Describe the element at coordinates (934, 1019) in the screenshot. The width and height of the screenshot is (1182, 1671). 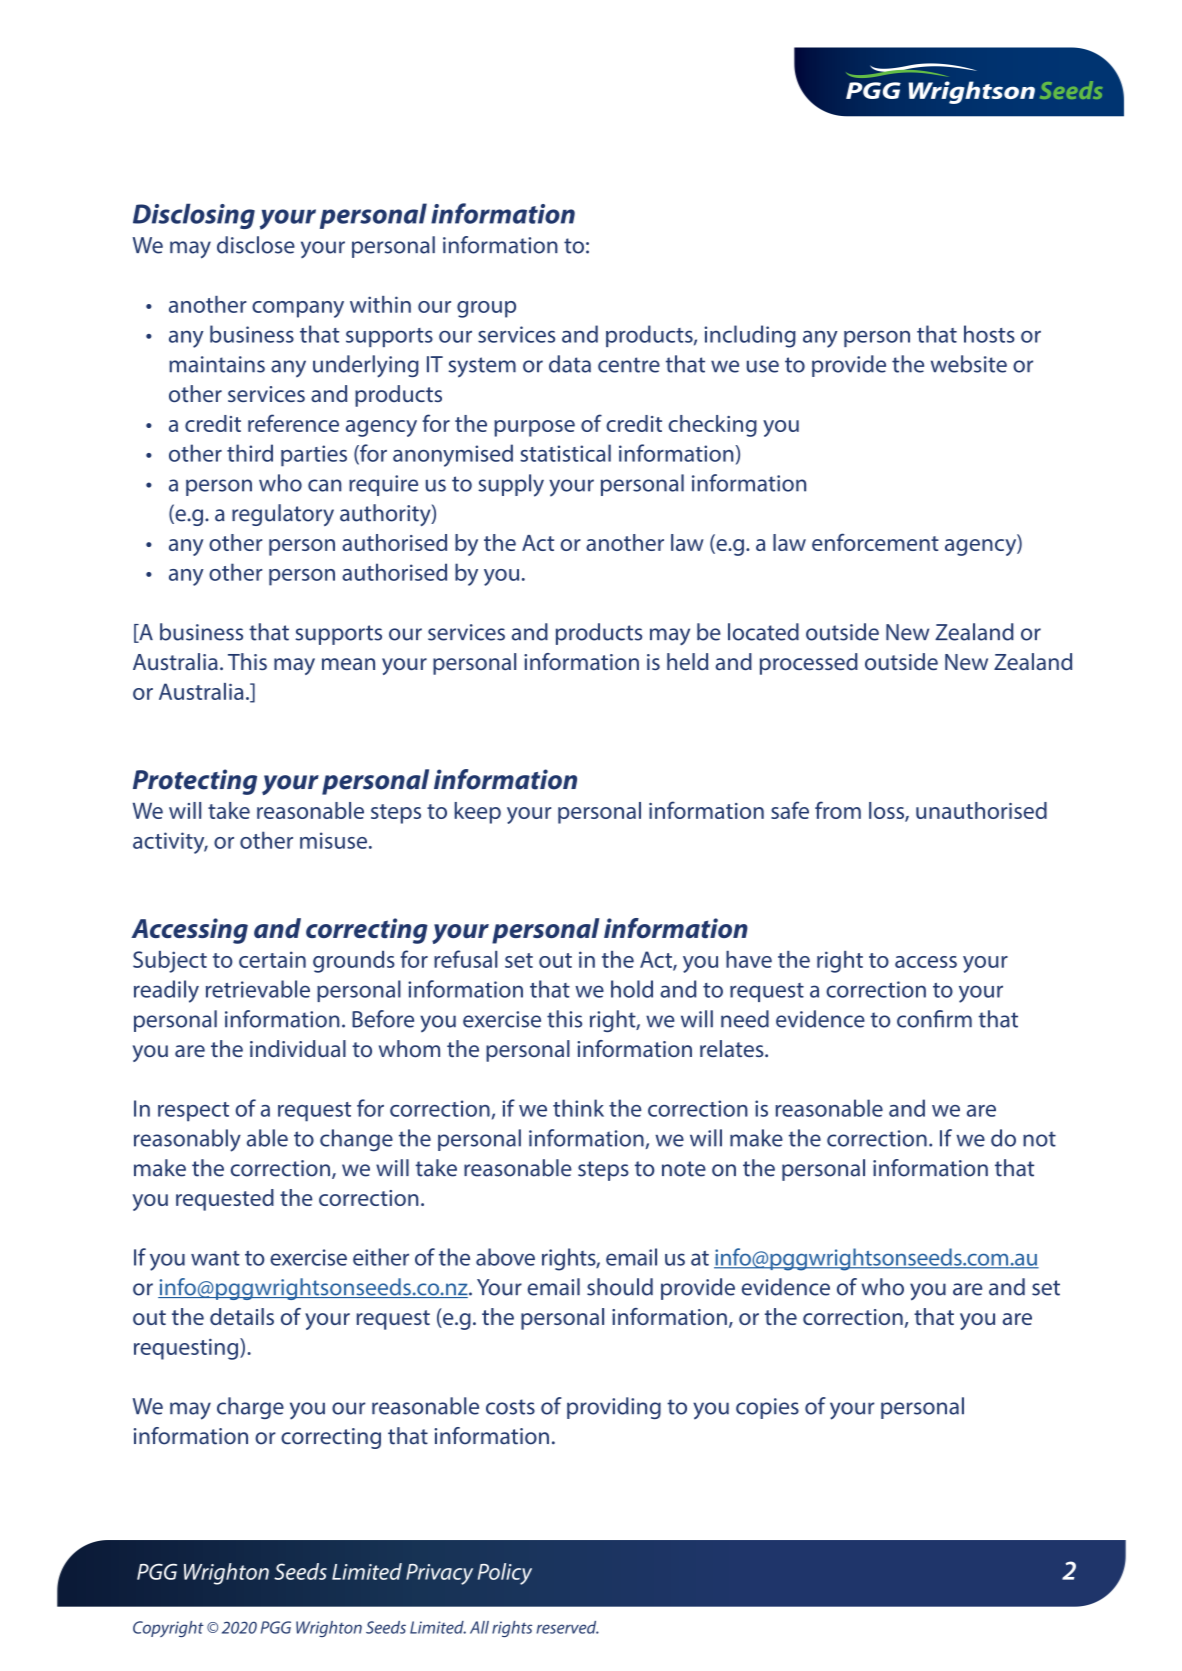
I see `confirm` at that location.
